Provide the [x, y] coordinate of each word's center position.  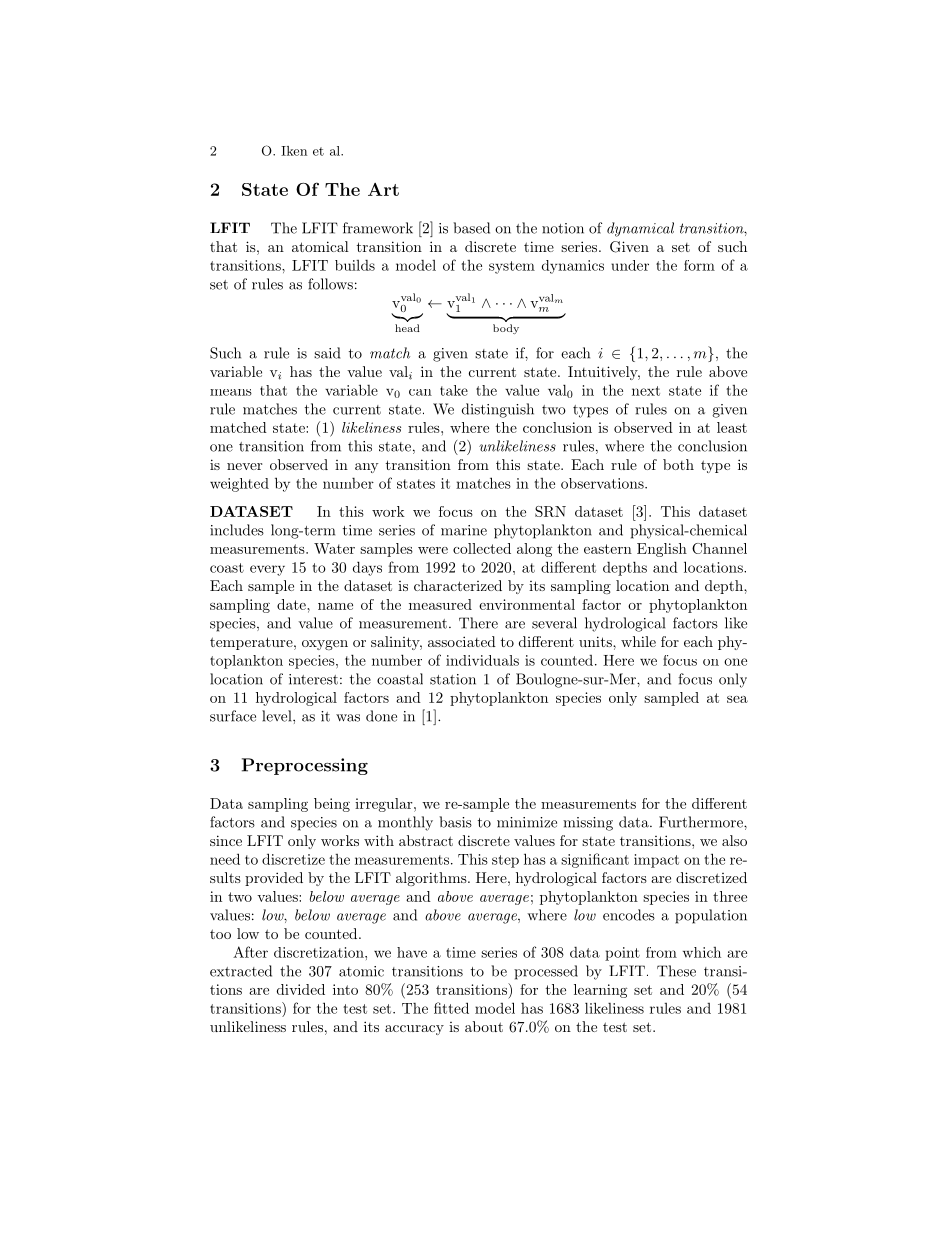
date [292, 604]
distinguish [498, 410]
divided [301, 989]
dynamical [640, 229]
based [471, 228]
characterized [458, 585]
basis [455, 822]
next [646, 391]
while [638, 641]
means [231, 392]
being [332, 805]
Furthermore [702, 822]
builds [355, 265]
